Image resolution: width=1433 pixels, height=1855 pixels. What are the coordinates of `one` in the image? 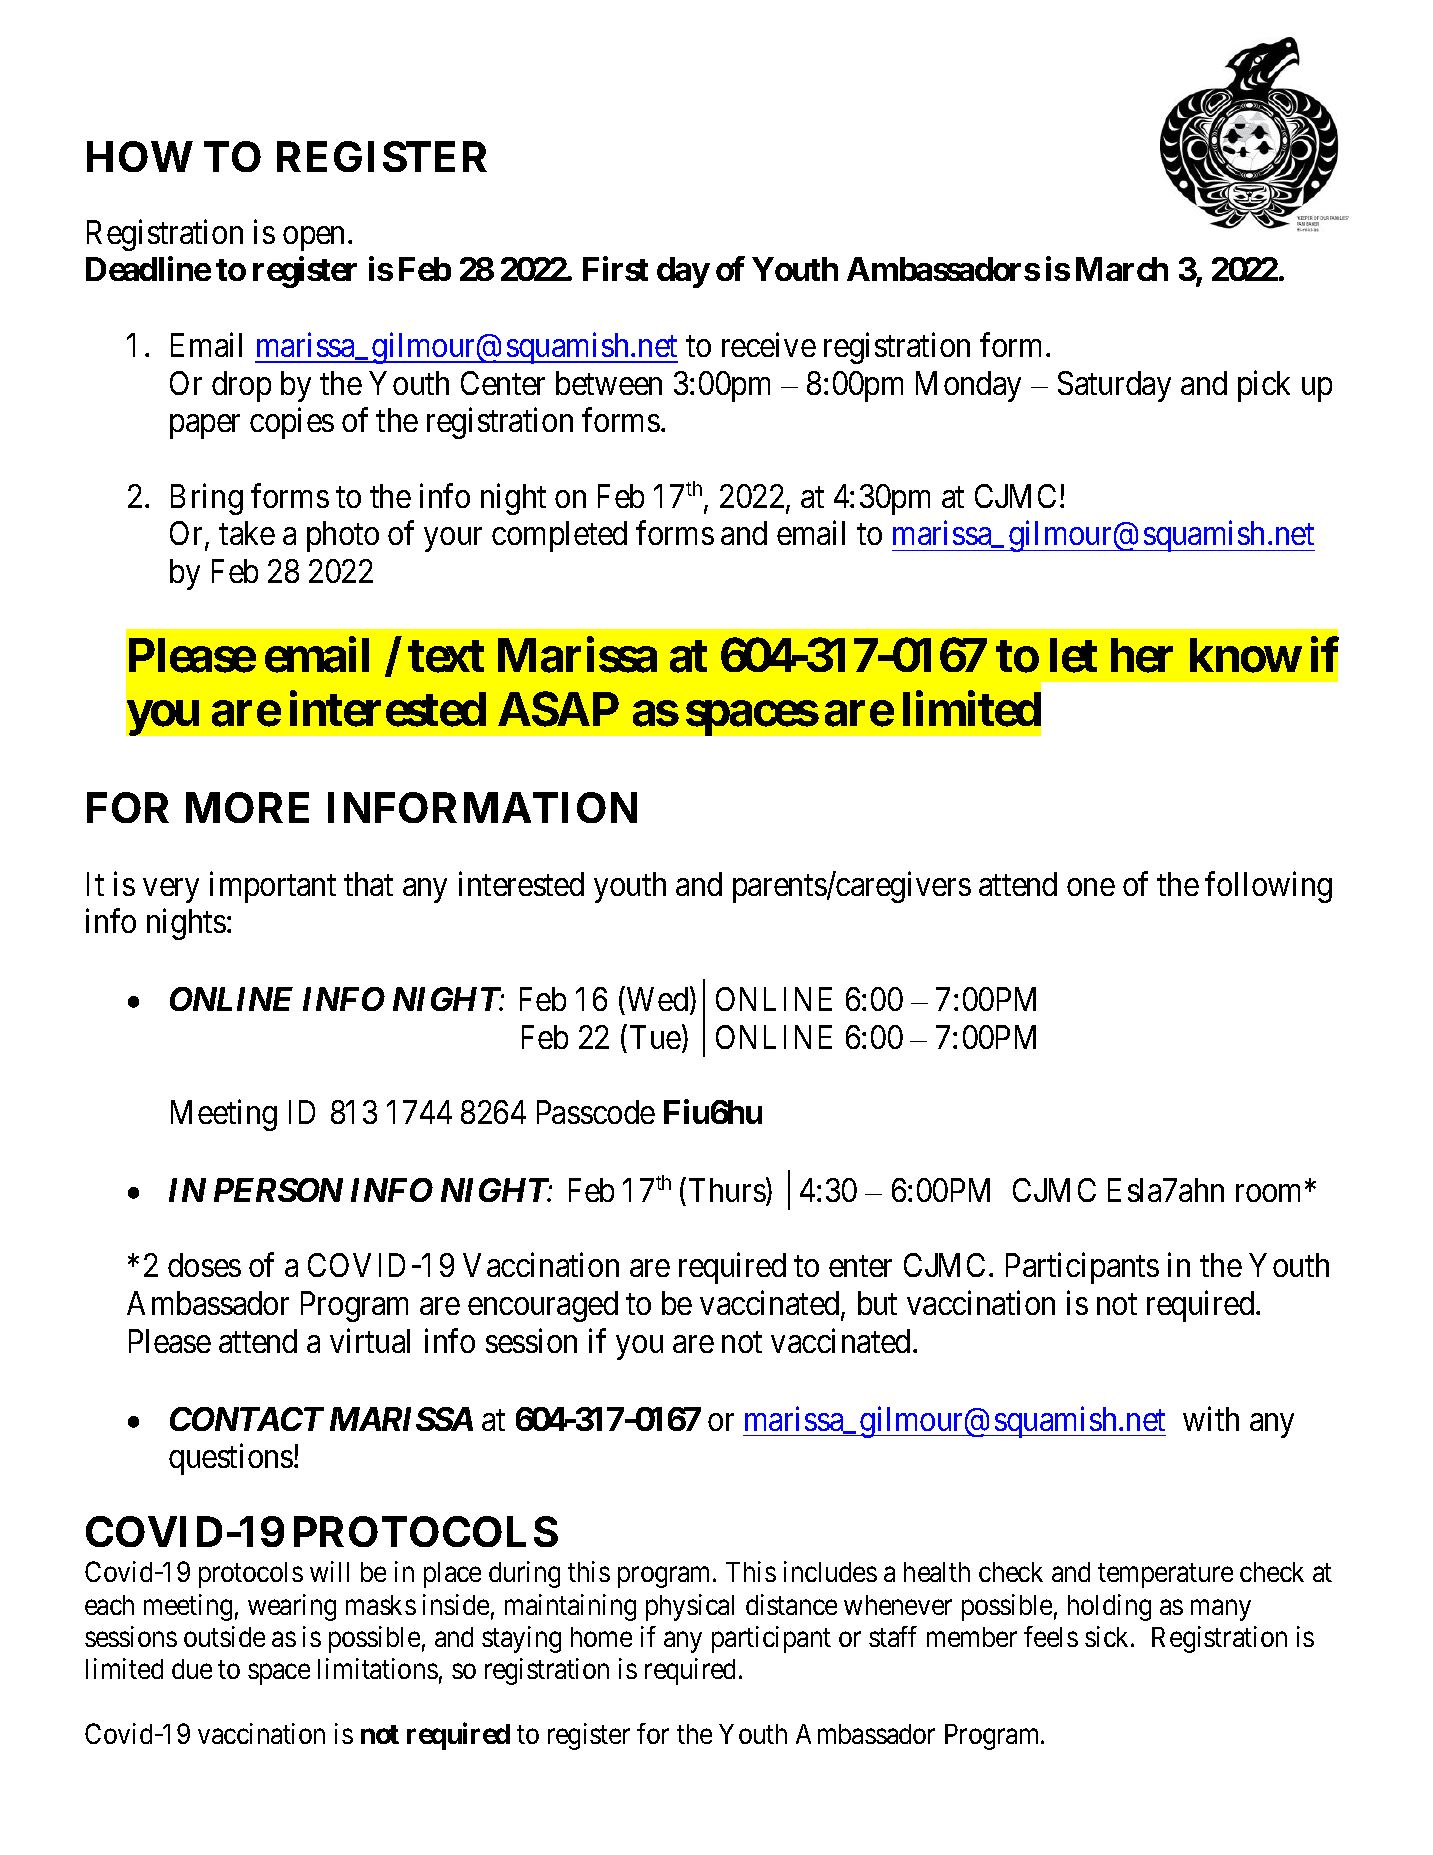 It's located at (1091, 887).
